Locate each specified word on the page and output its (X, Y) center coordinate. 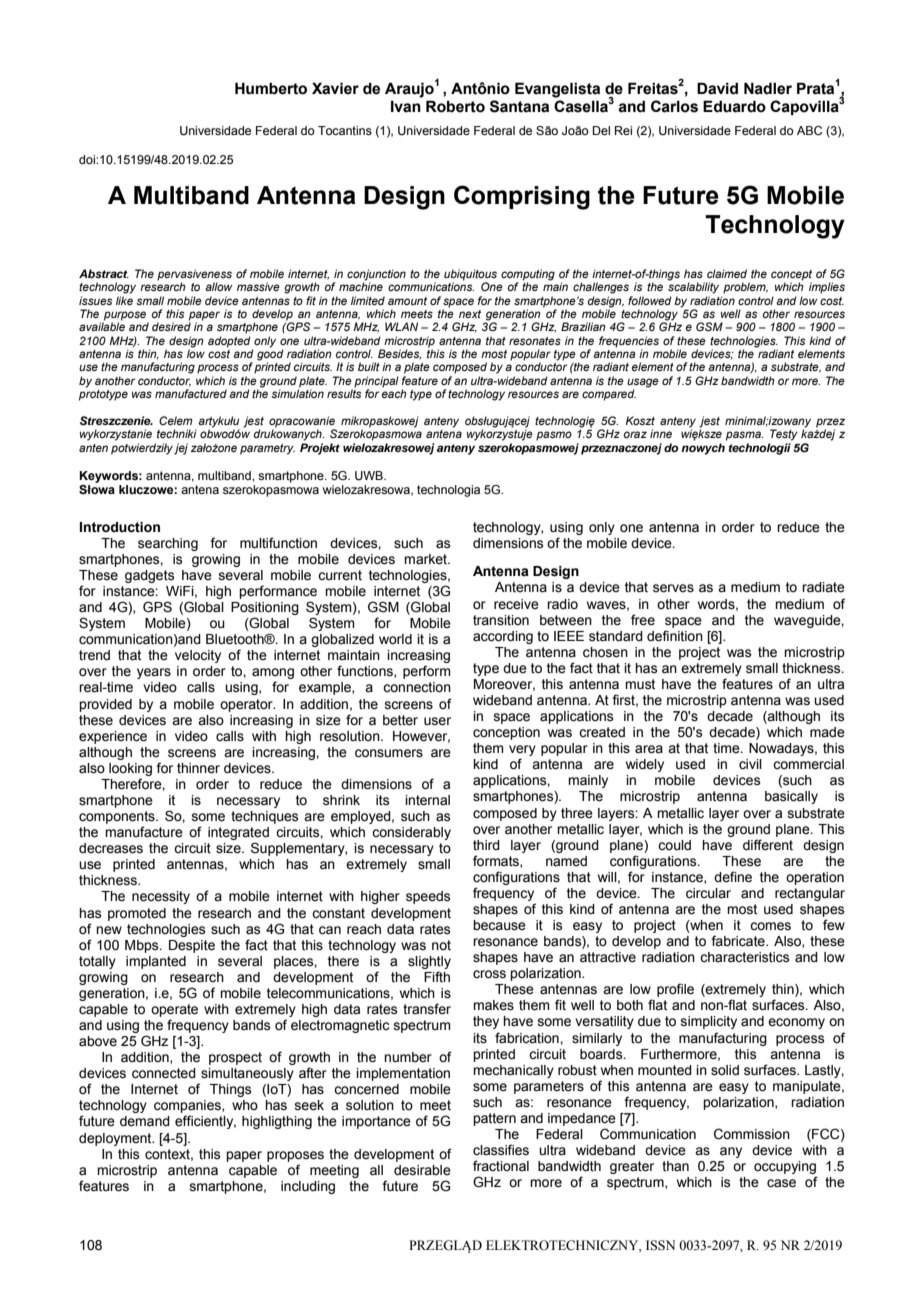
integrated (238, 835)
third (486, 845)
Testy (784, 435)
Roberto (455, 106)
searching (168, 544)
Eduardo (734, 106)
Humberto (271, 88)
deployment (116, 1139)
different (768, 845)
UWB (370, 475)
